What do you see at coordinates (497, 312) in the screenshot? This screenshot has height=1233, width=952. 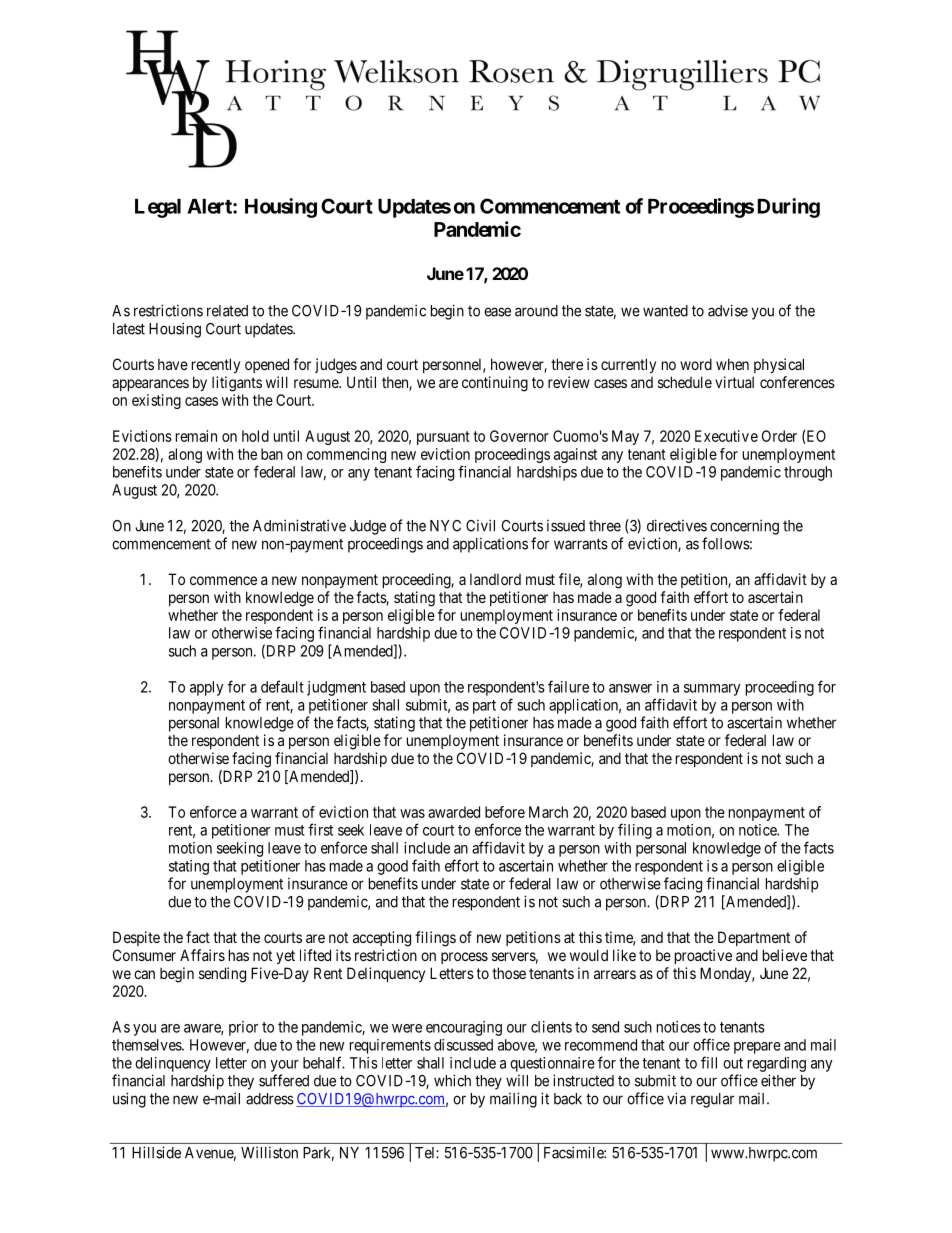 I see `ease` at bounding box center [497, 312].
